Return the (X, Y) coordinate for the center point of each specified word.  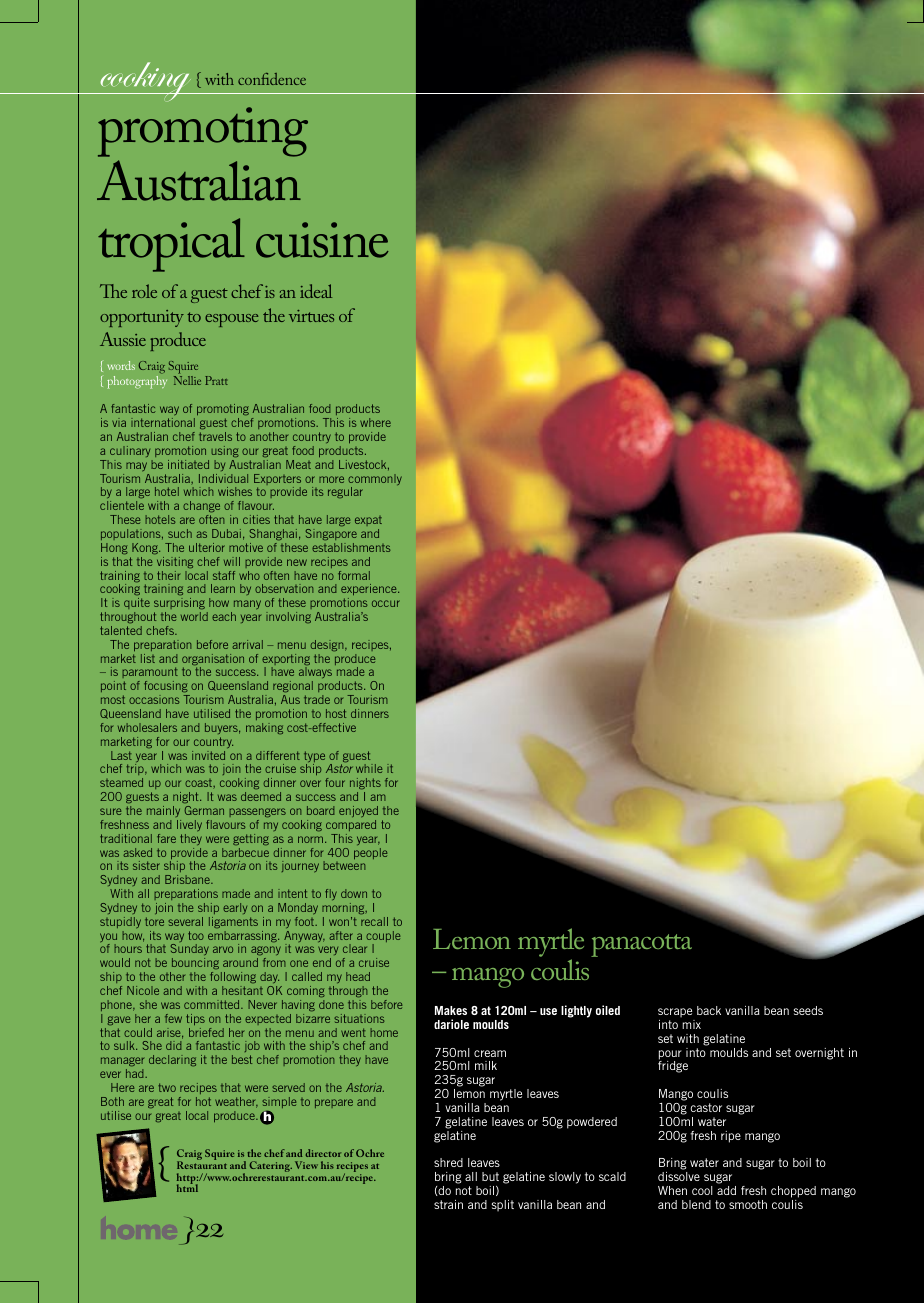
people (370, 853)
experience (370, 591)
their (168, 575)
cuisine (322, 240)
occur (386, 603)
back (709, 1010)
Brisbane (188, 879)
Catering (270, 1166)
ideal (316, 291)
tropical (171, 245)
